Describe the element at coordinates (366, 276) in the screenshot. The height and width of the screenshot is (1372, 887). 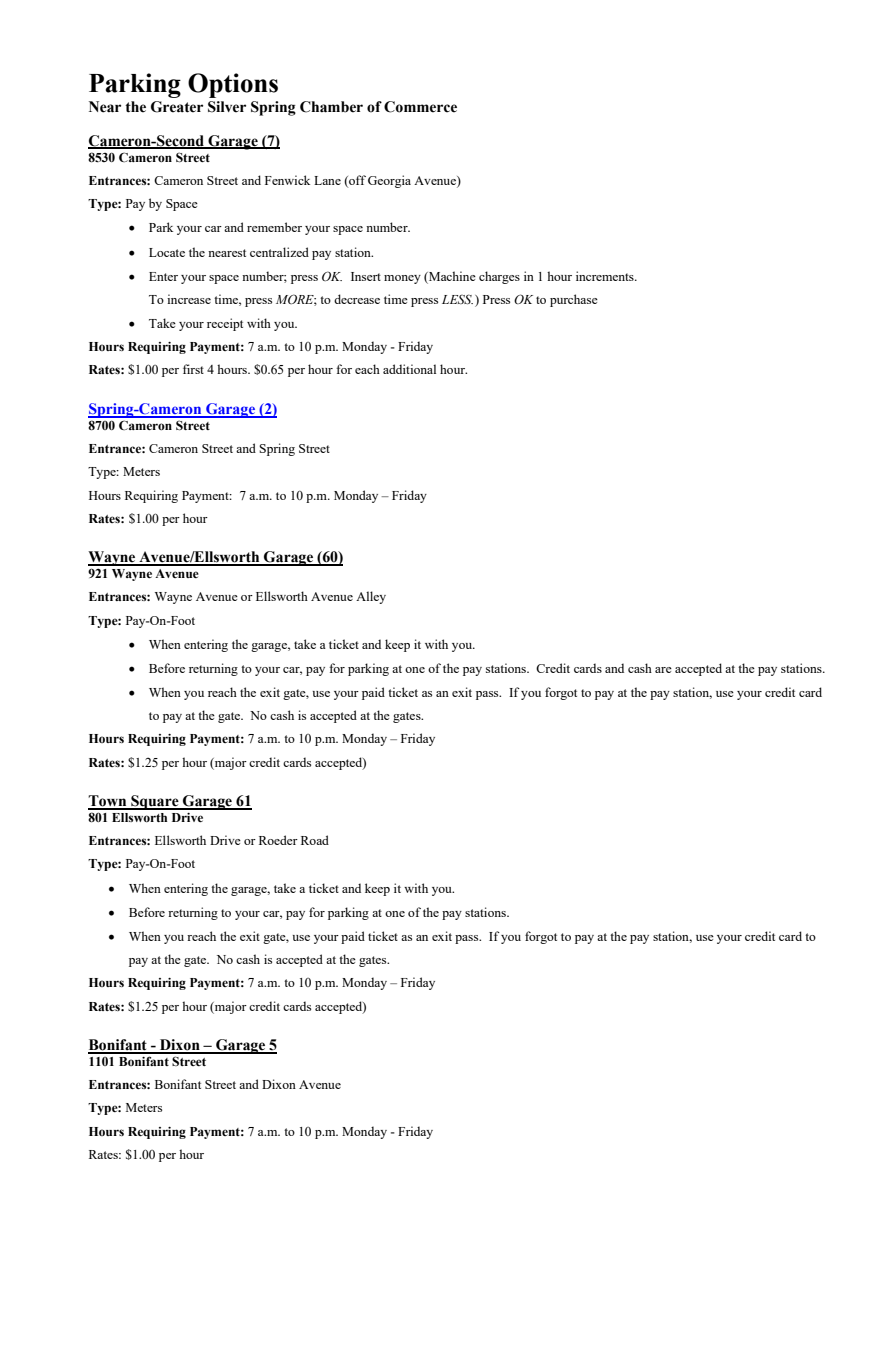
I see `Insert` at that location.
